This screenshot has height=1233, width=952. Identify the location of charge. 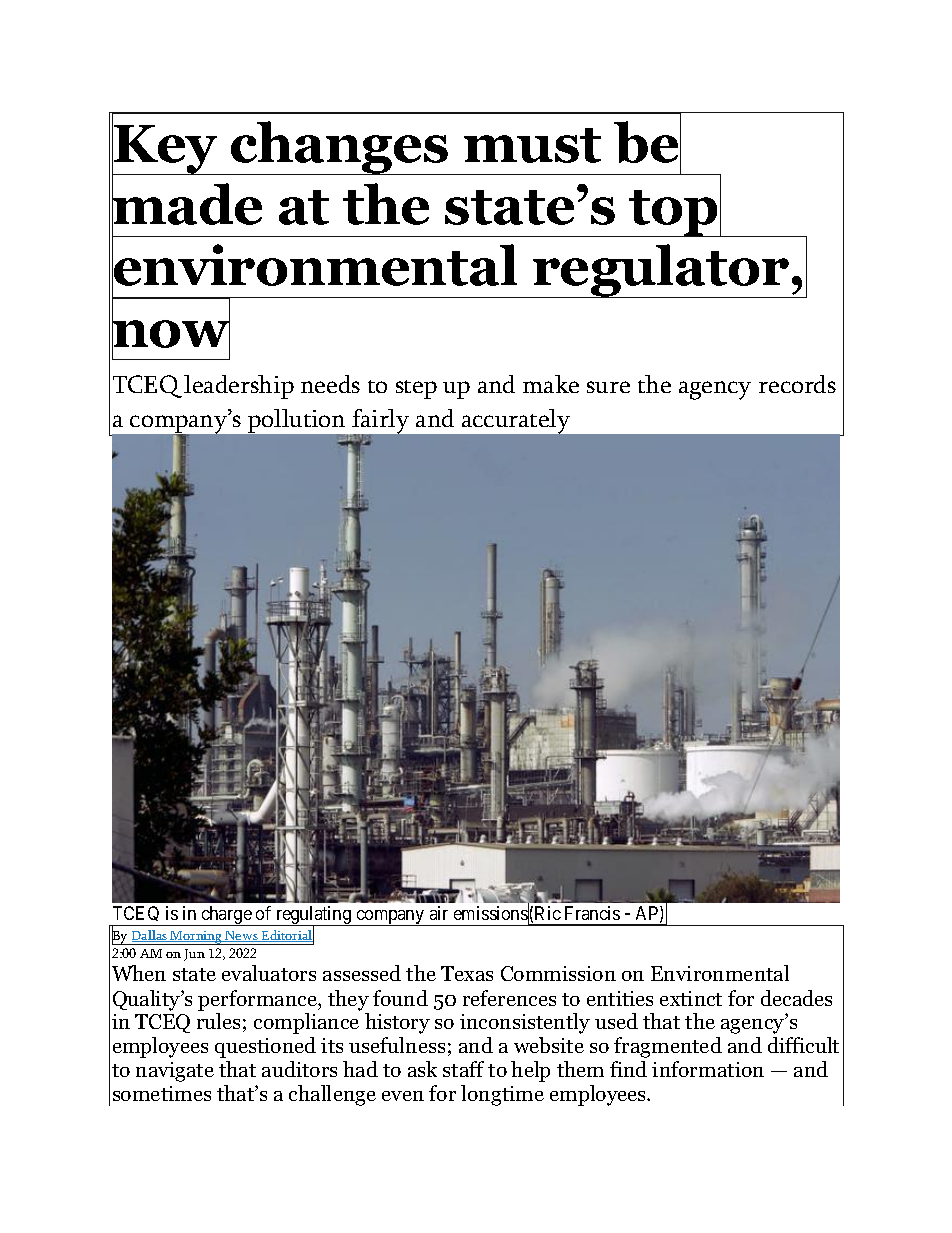
(226, 916).
